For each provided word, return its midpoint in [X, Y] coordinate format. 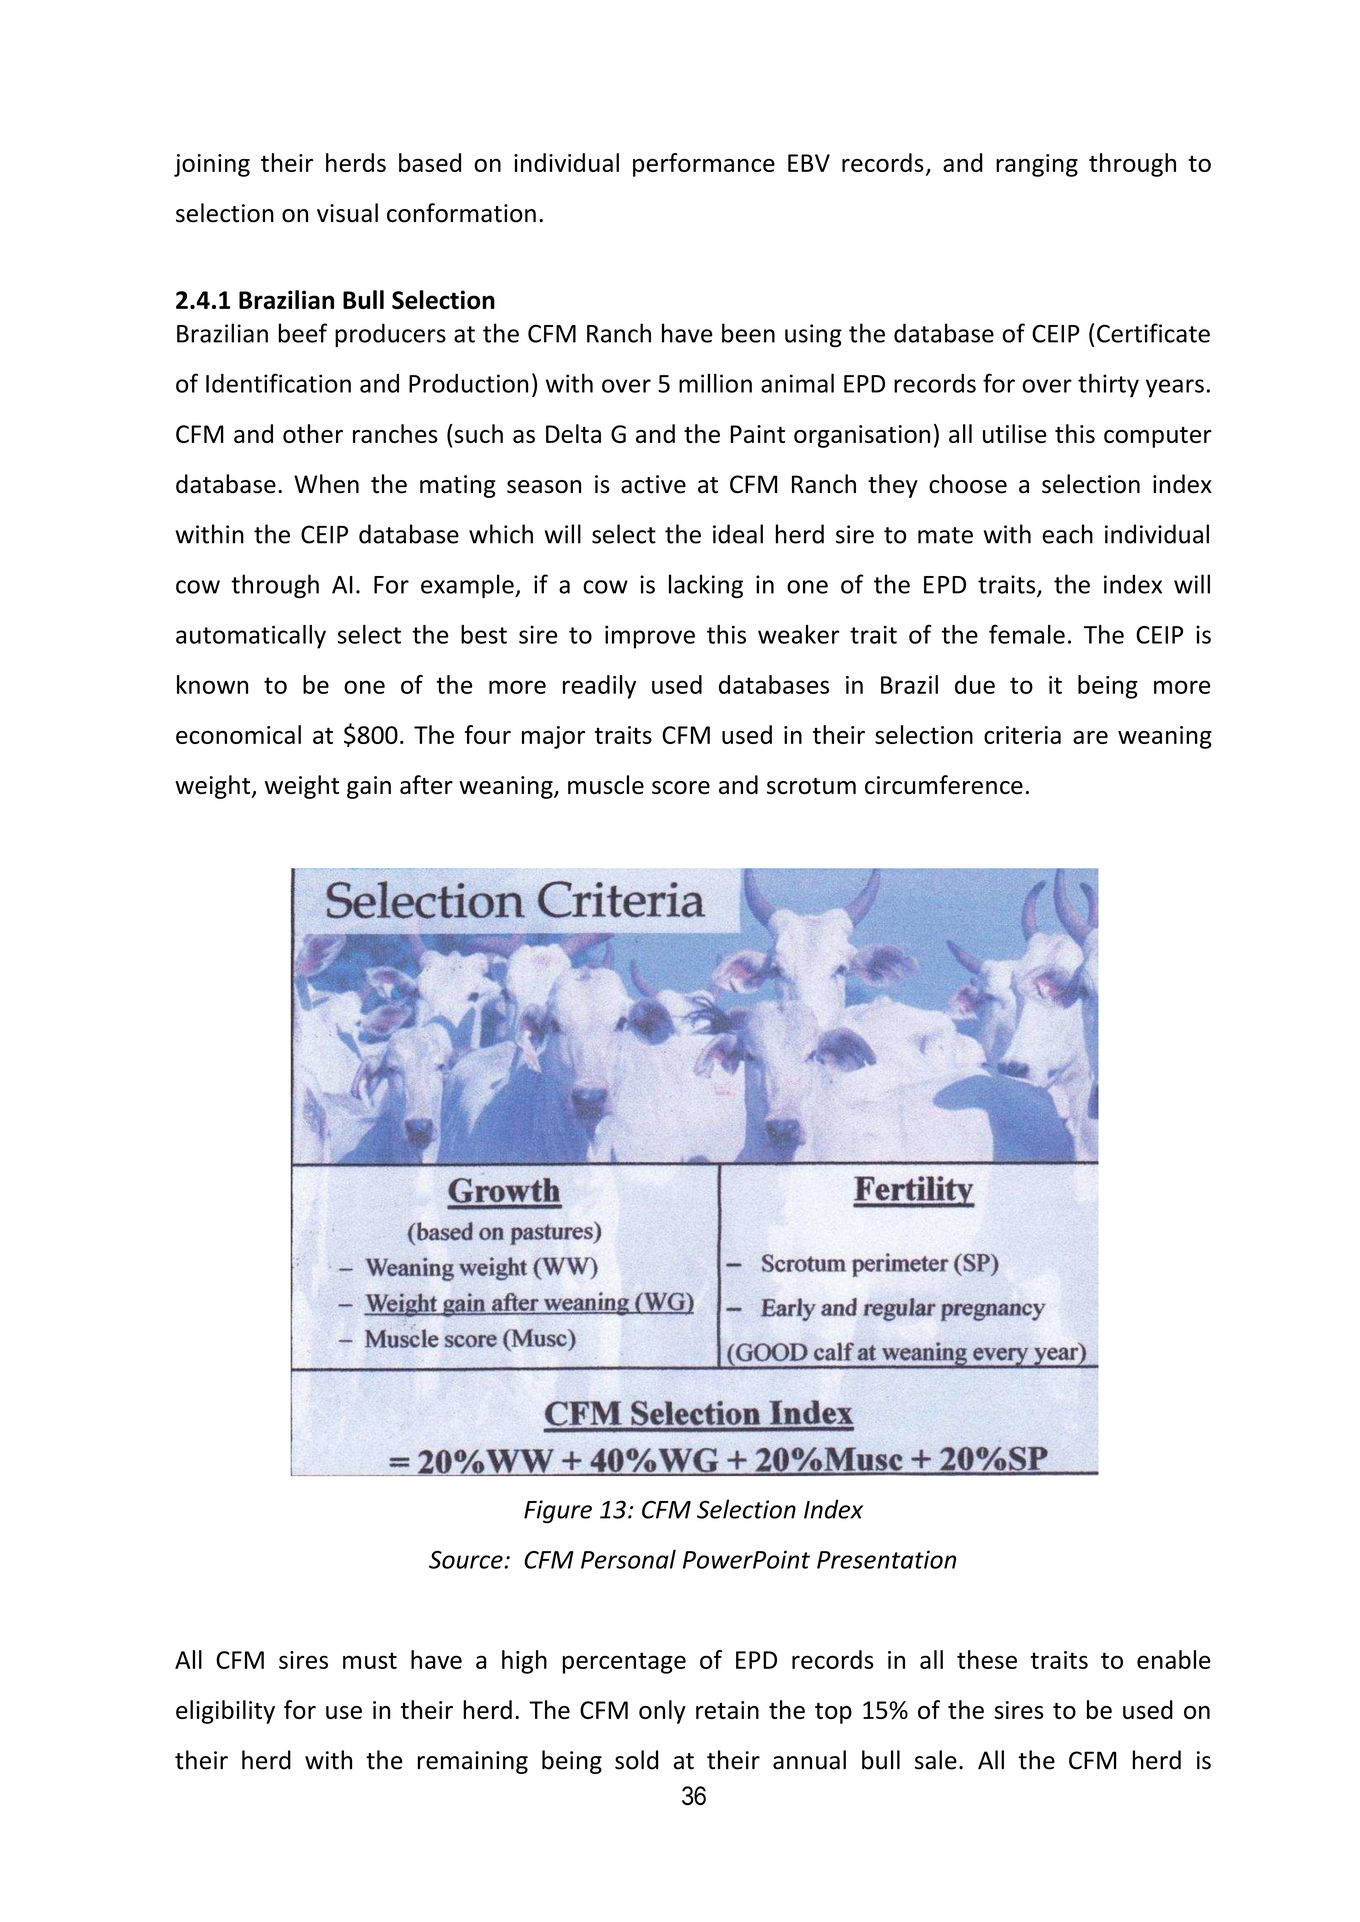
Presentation [886, 1559]
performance [704, 165]
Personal [628, 1559]
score [681, 788]
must [370, 1660]
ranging [1037, 165]
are [1090, 737]
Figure [558, 1511]
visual [347, 213]
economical [238, 734]
